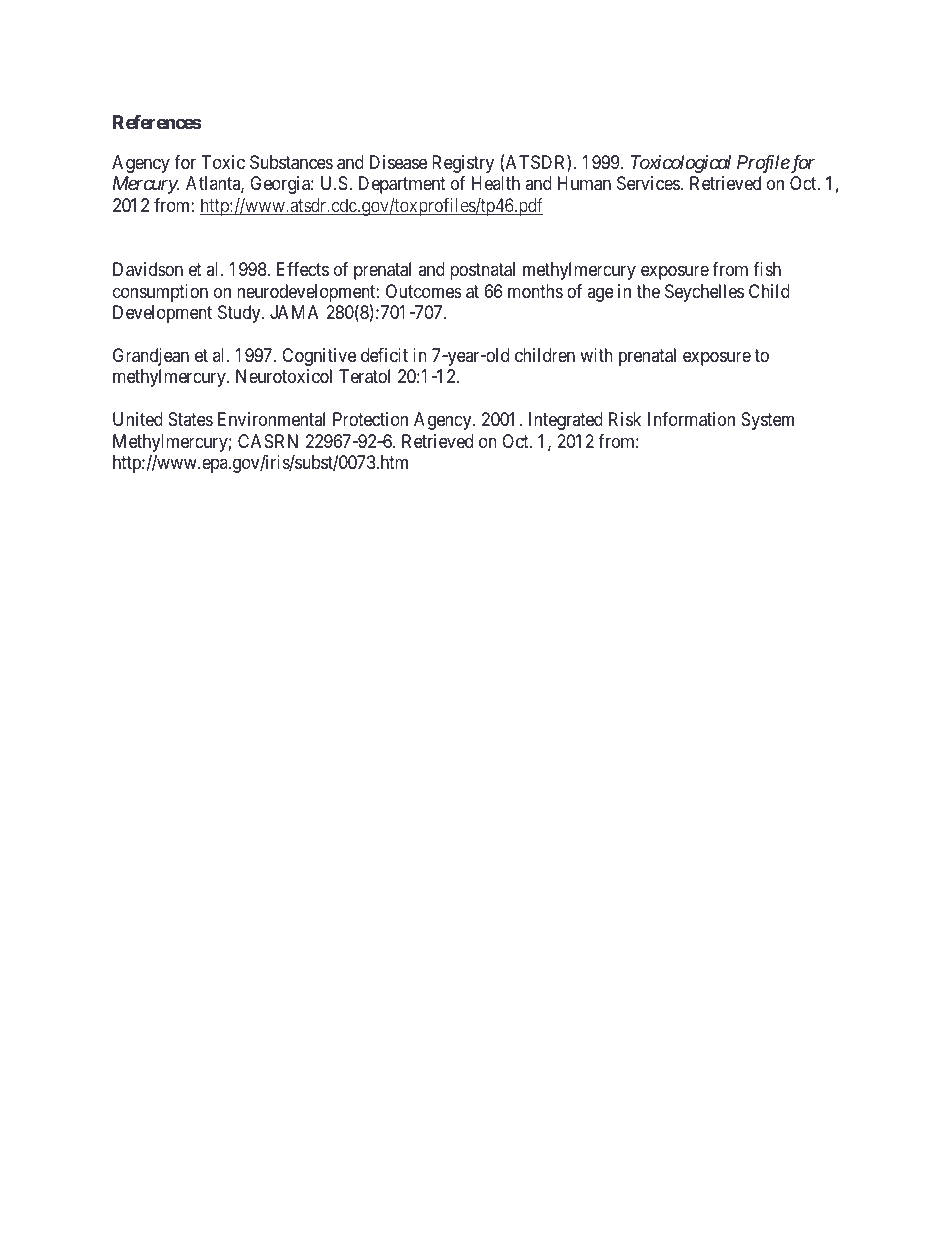 The height and width of the page is (1233, 952). I want to click on States, so click(190, 419).
